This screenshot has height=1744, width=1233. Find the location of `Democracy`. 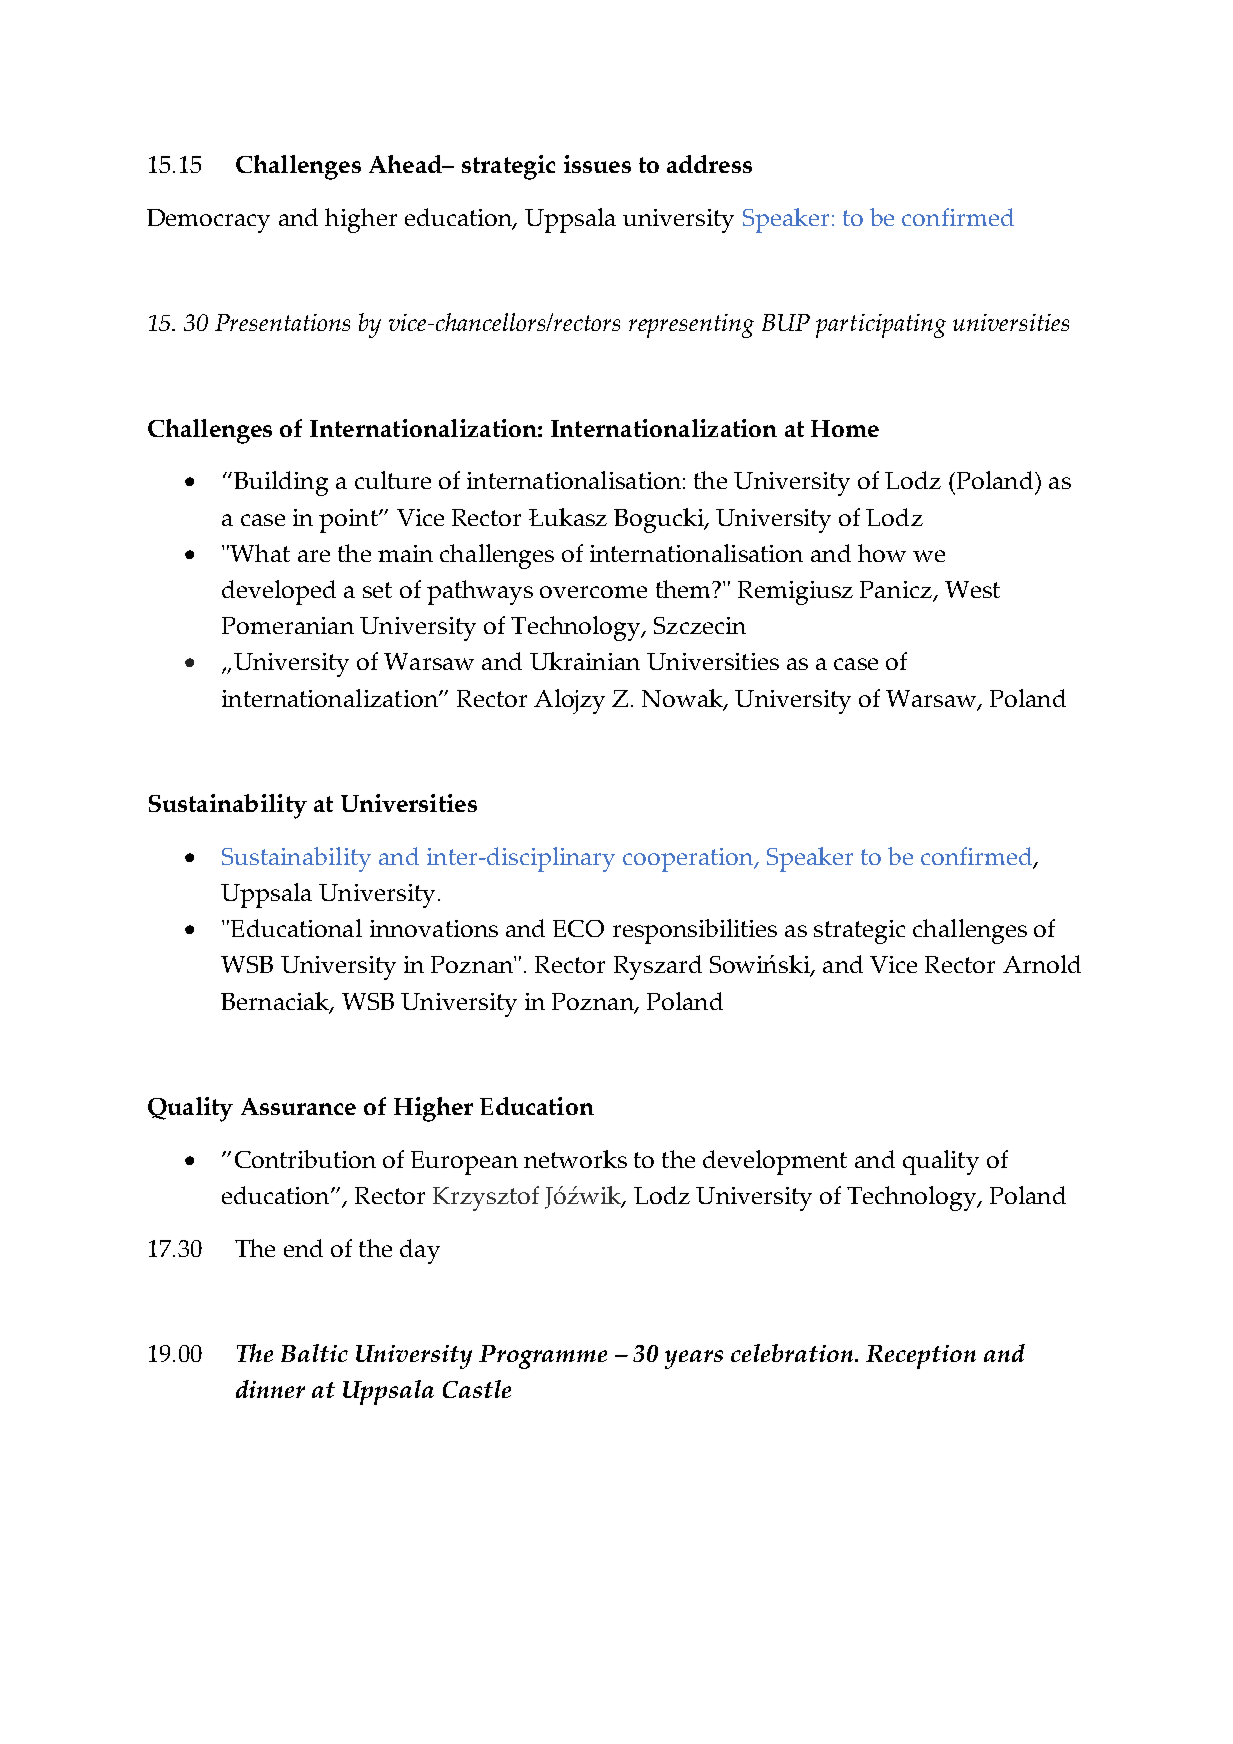

Democracy is located at coordinates (208, 221).
